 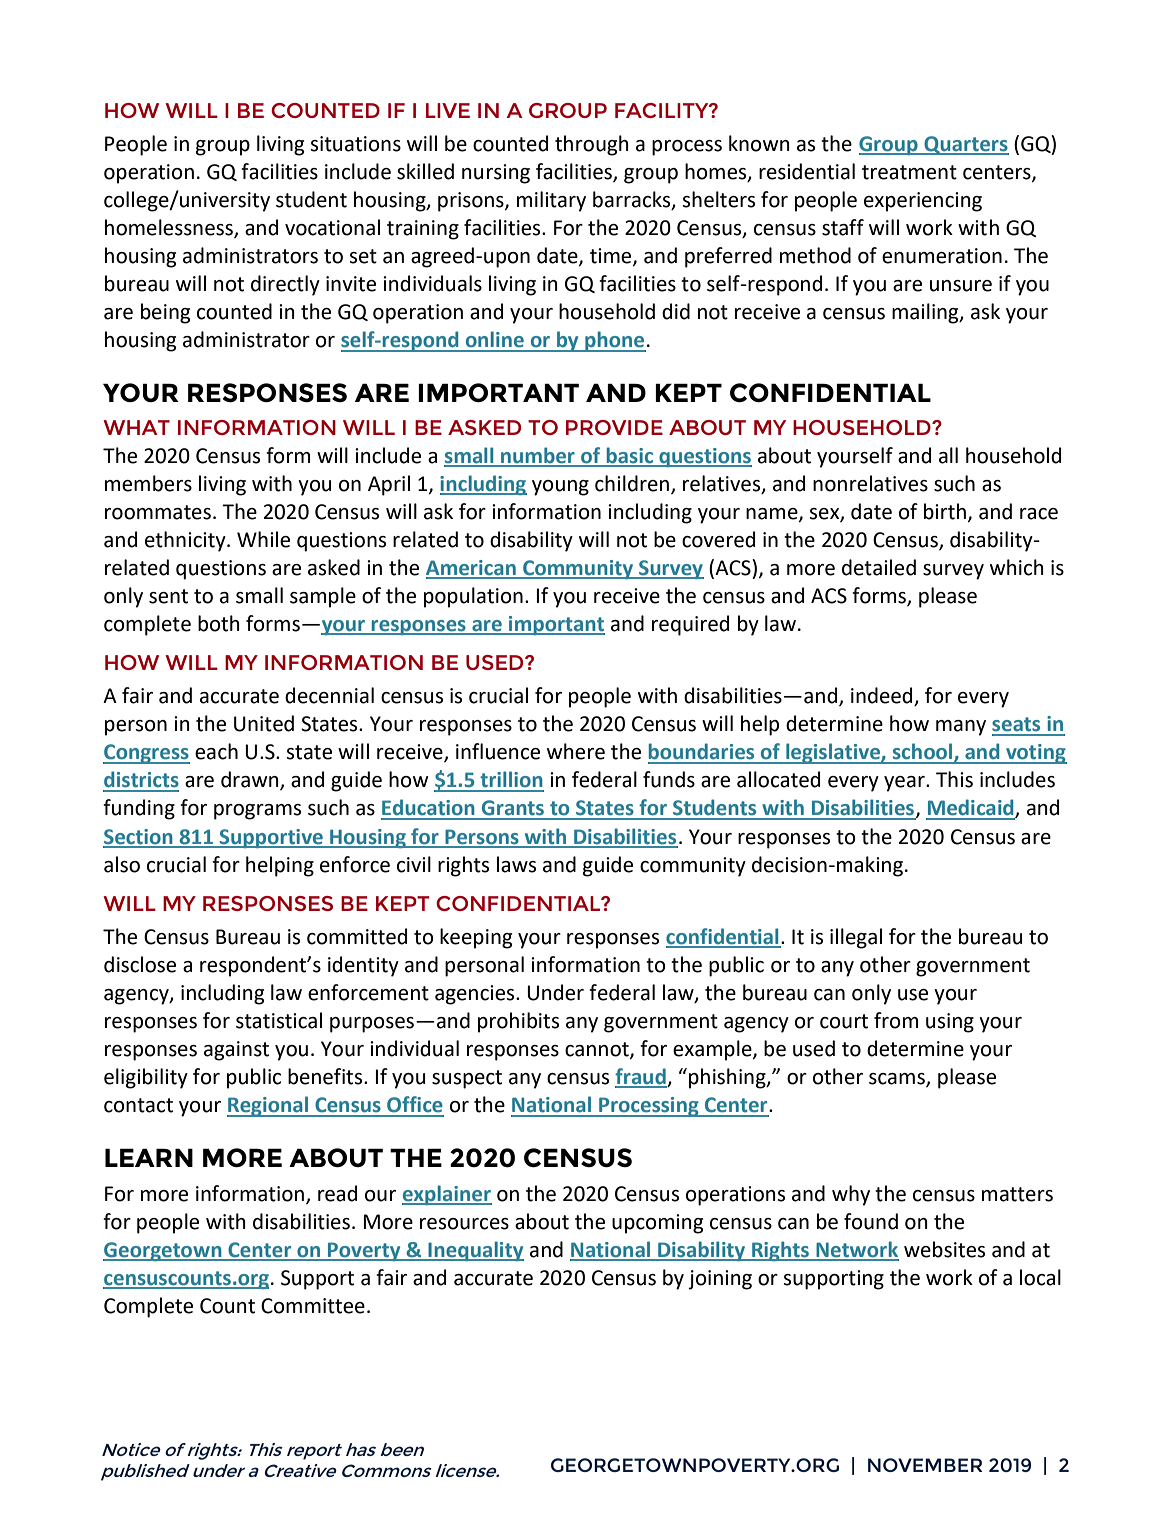 What do you see at coordinates (251, 780) in the image?
I see `drawn` at bounding box center [251, 780].
